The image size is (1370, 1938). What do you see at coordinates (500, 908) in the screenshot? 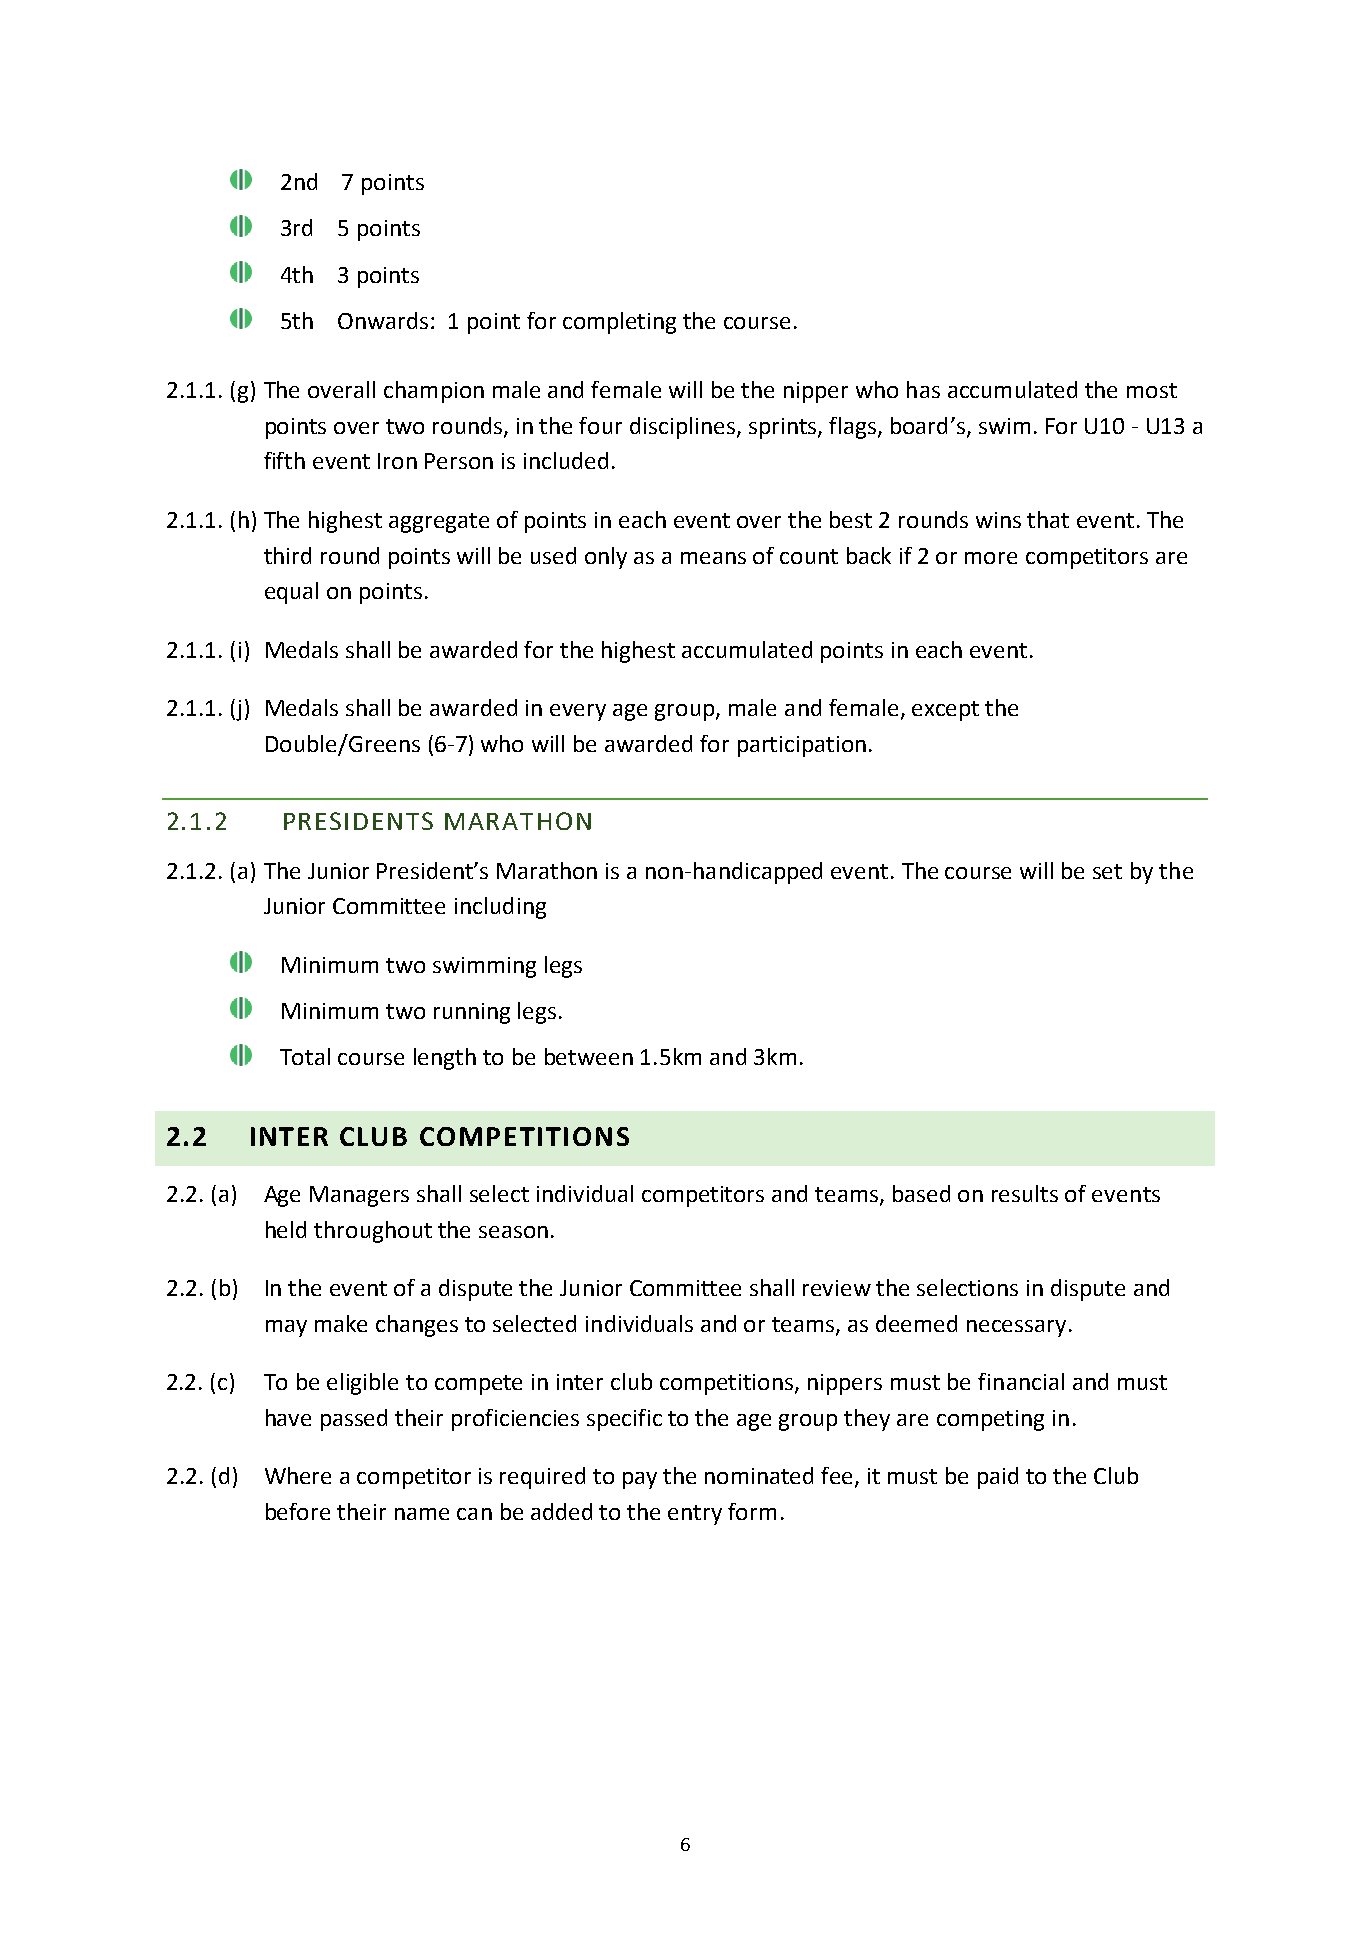
I see `including` at bounding box center [500, 908].
